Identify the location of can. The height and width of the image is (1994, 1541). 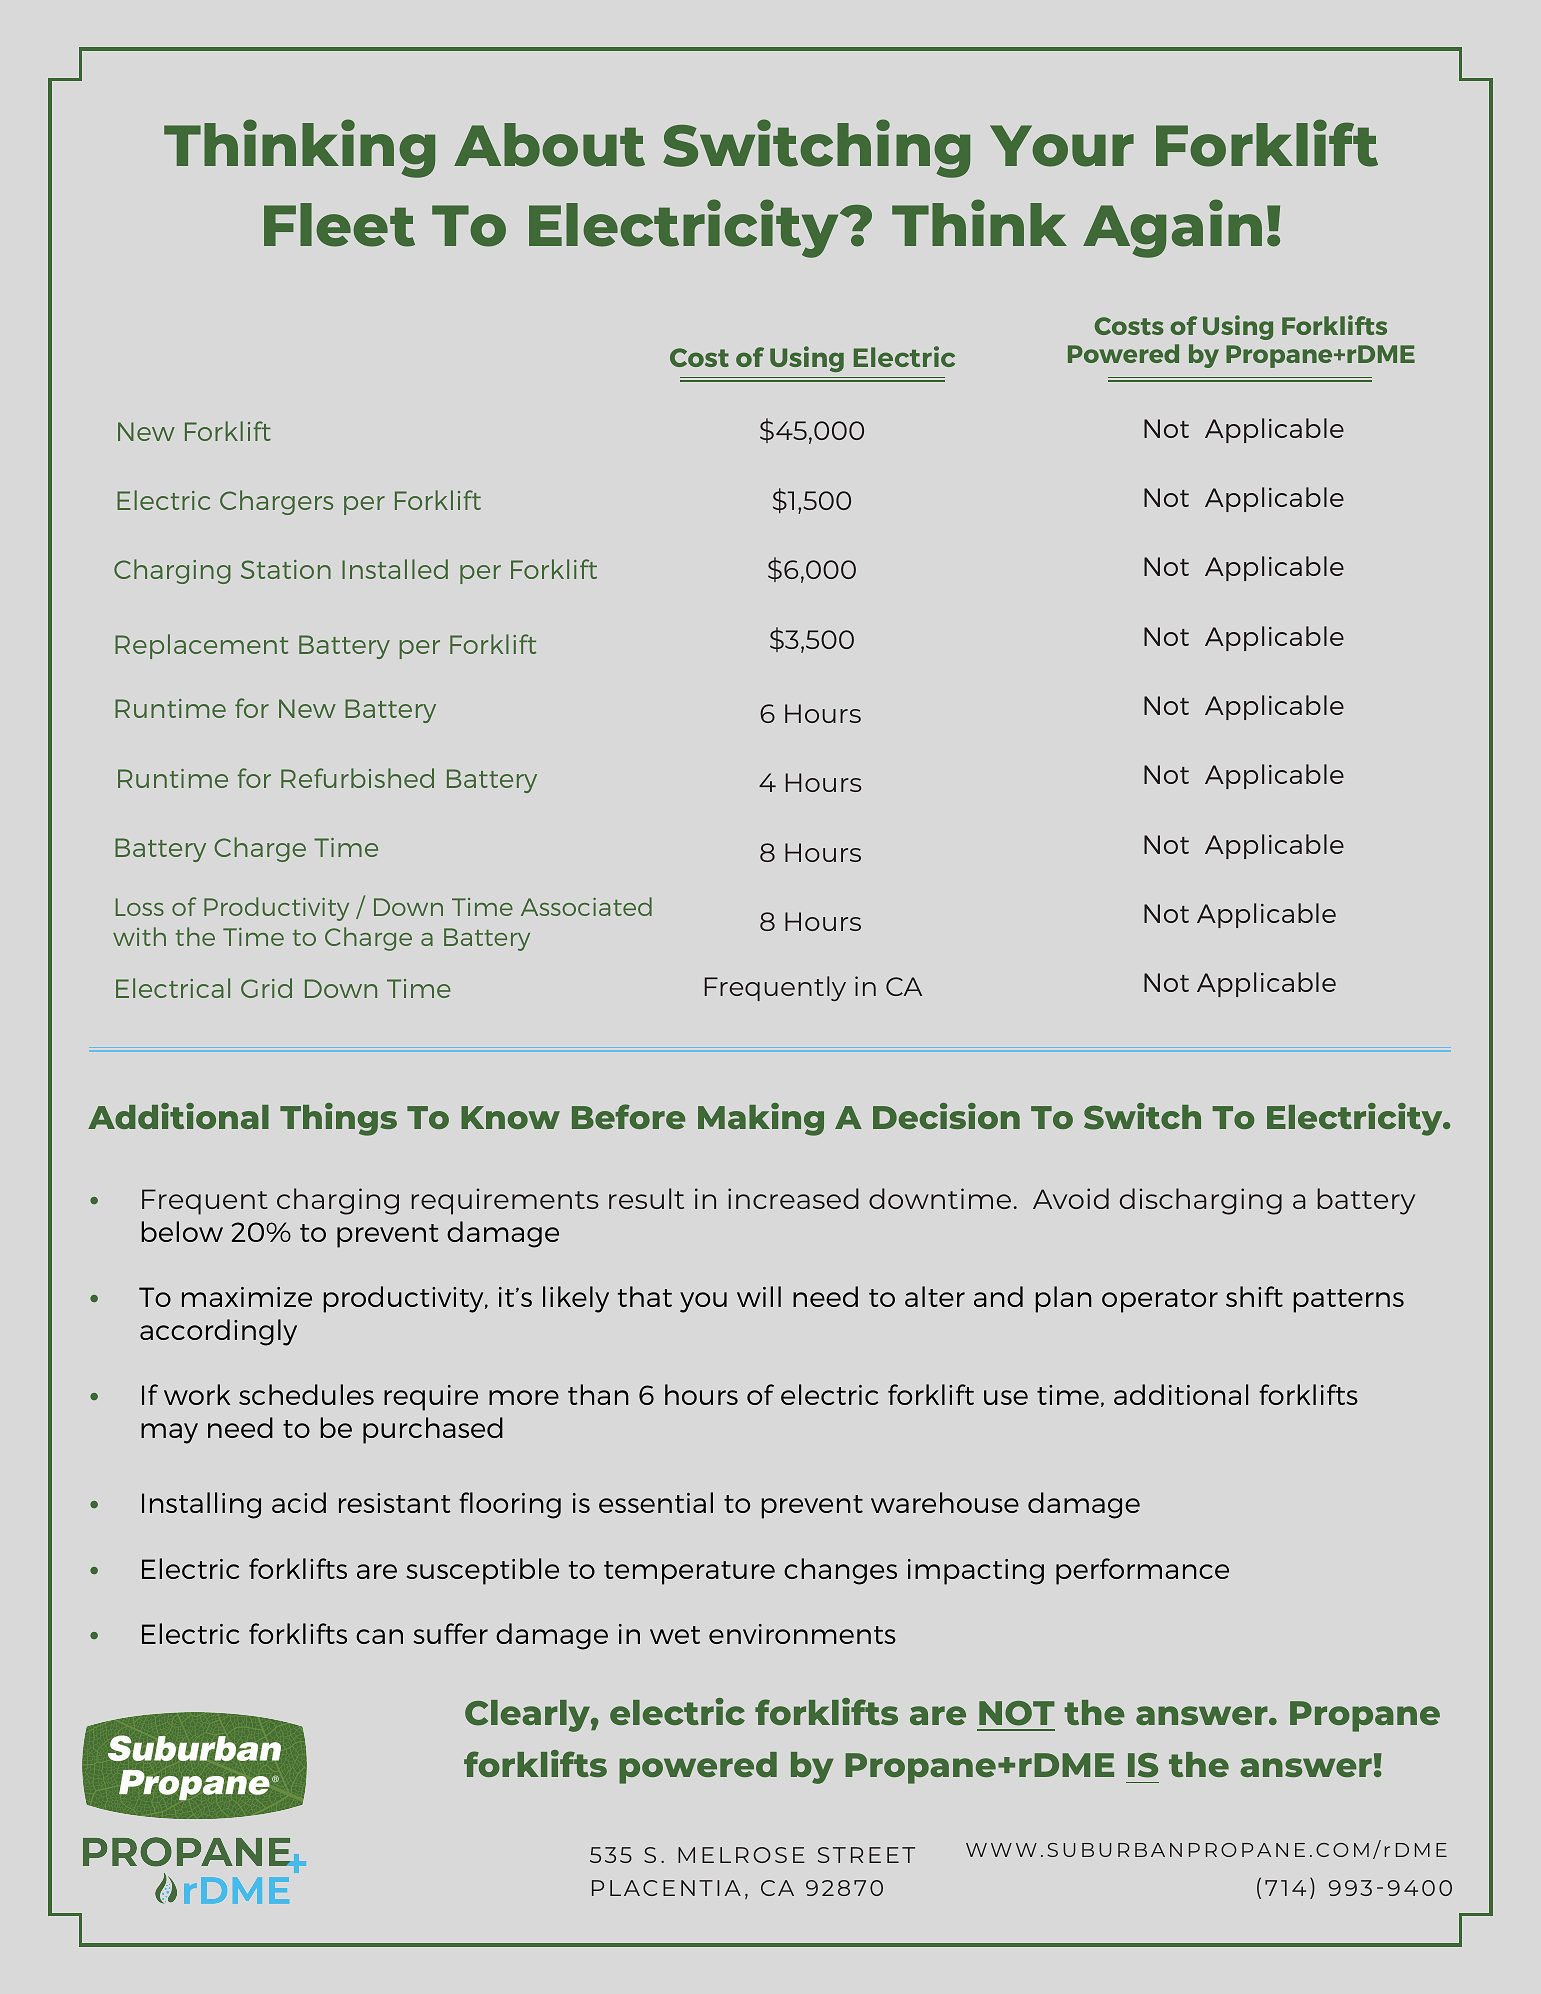
(379, 1636).
